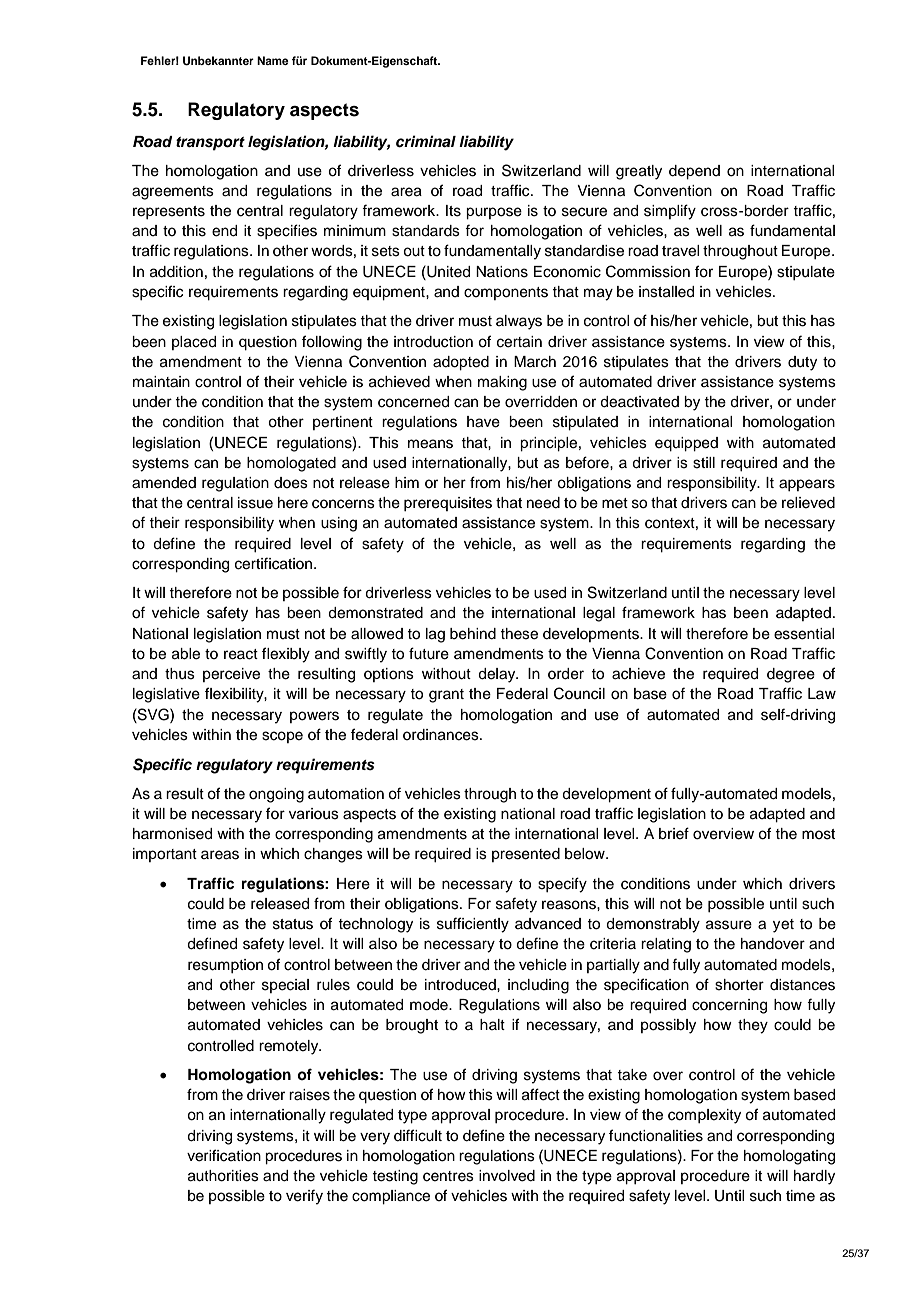  I want to click on Name, so click(273, 60).
